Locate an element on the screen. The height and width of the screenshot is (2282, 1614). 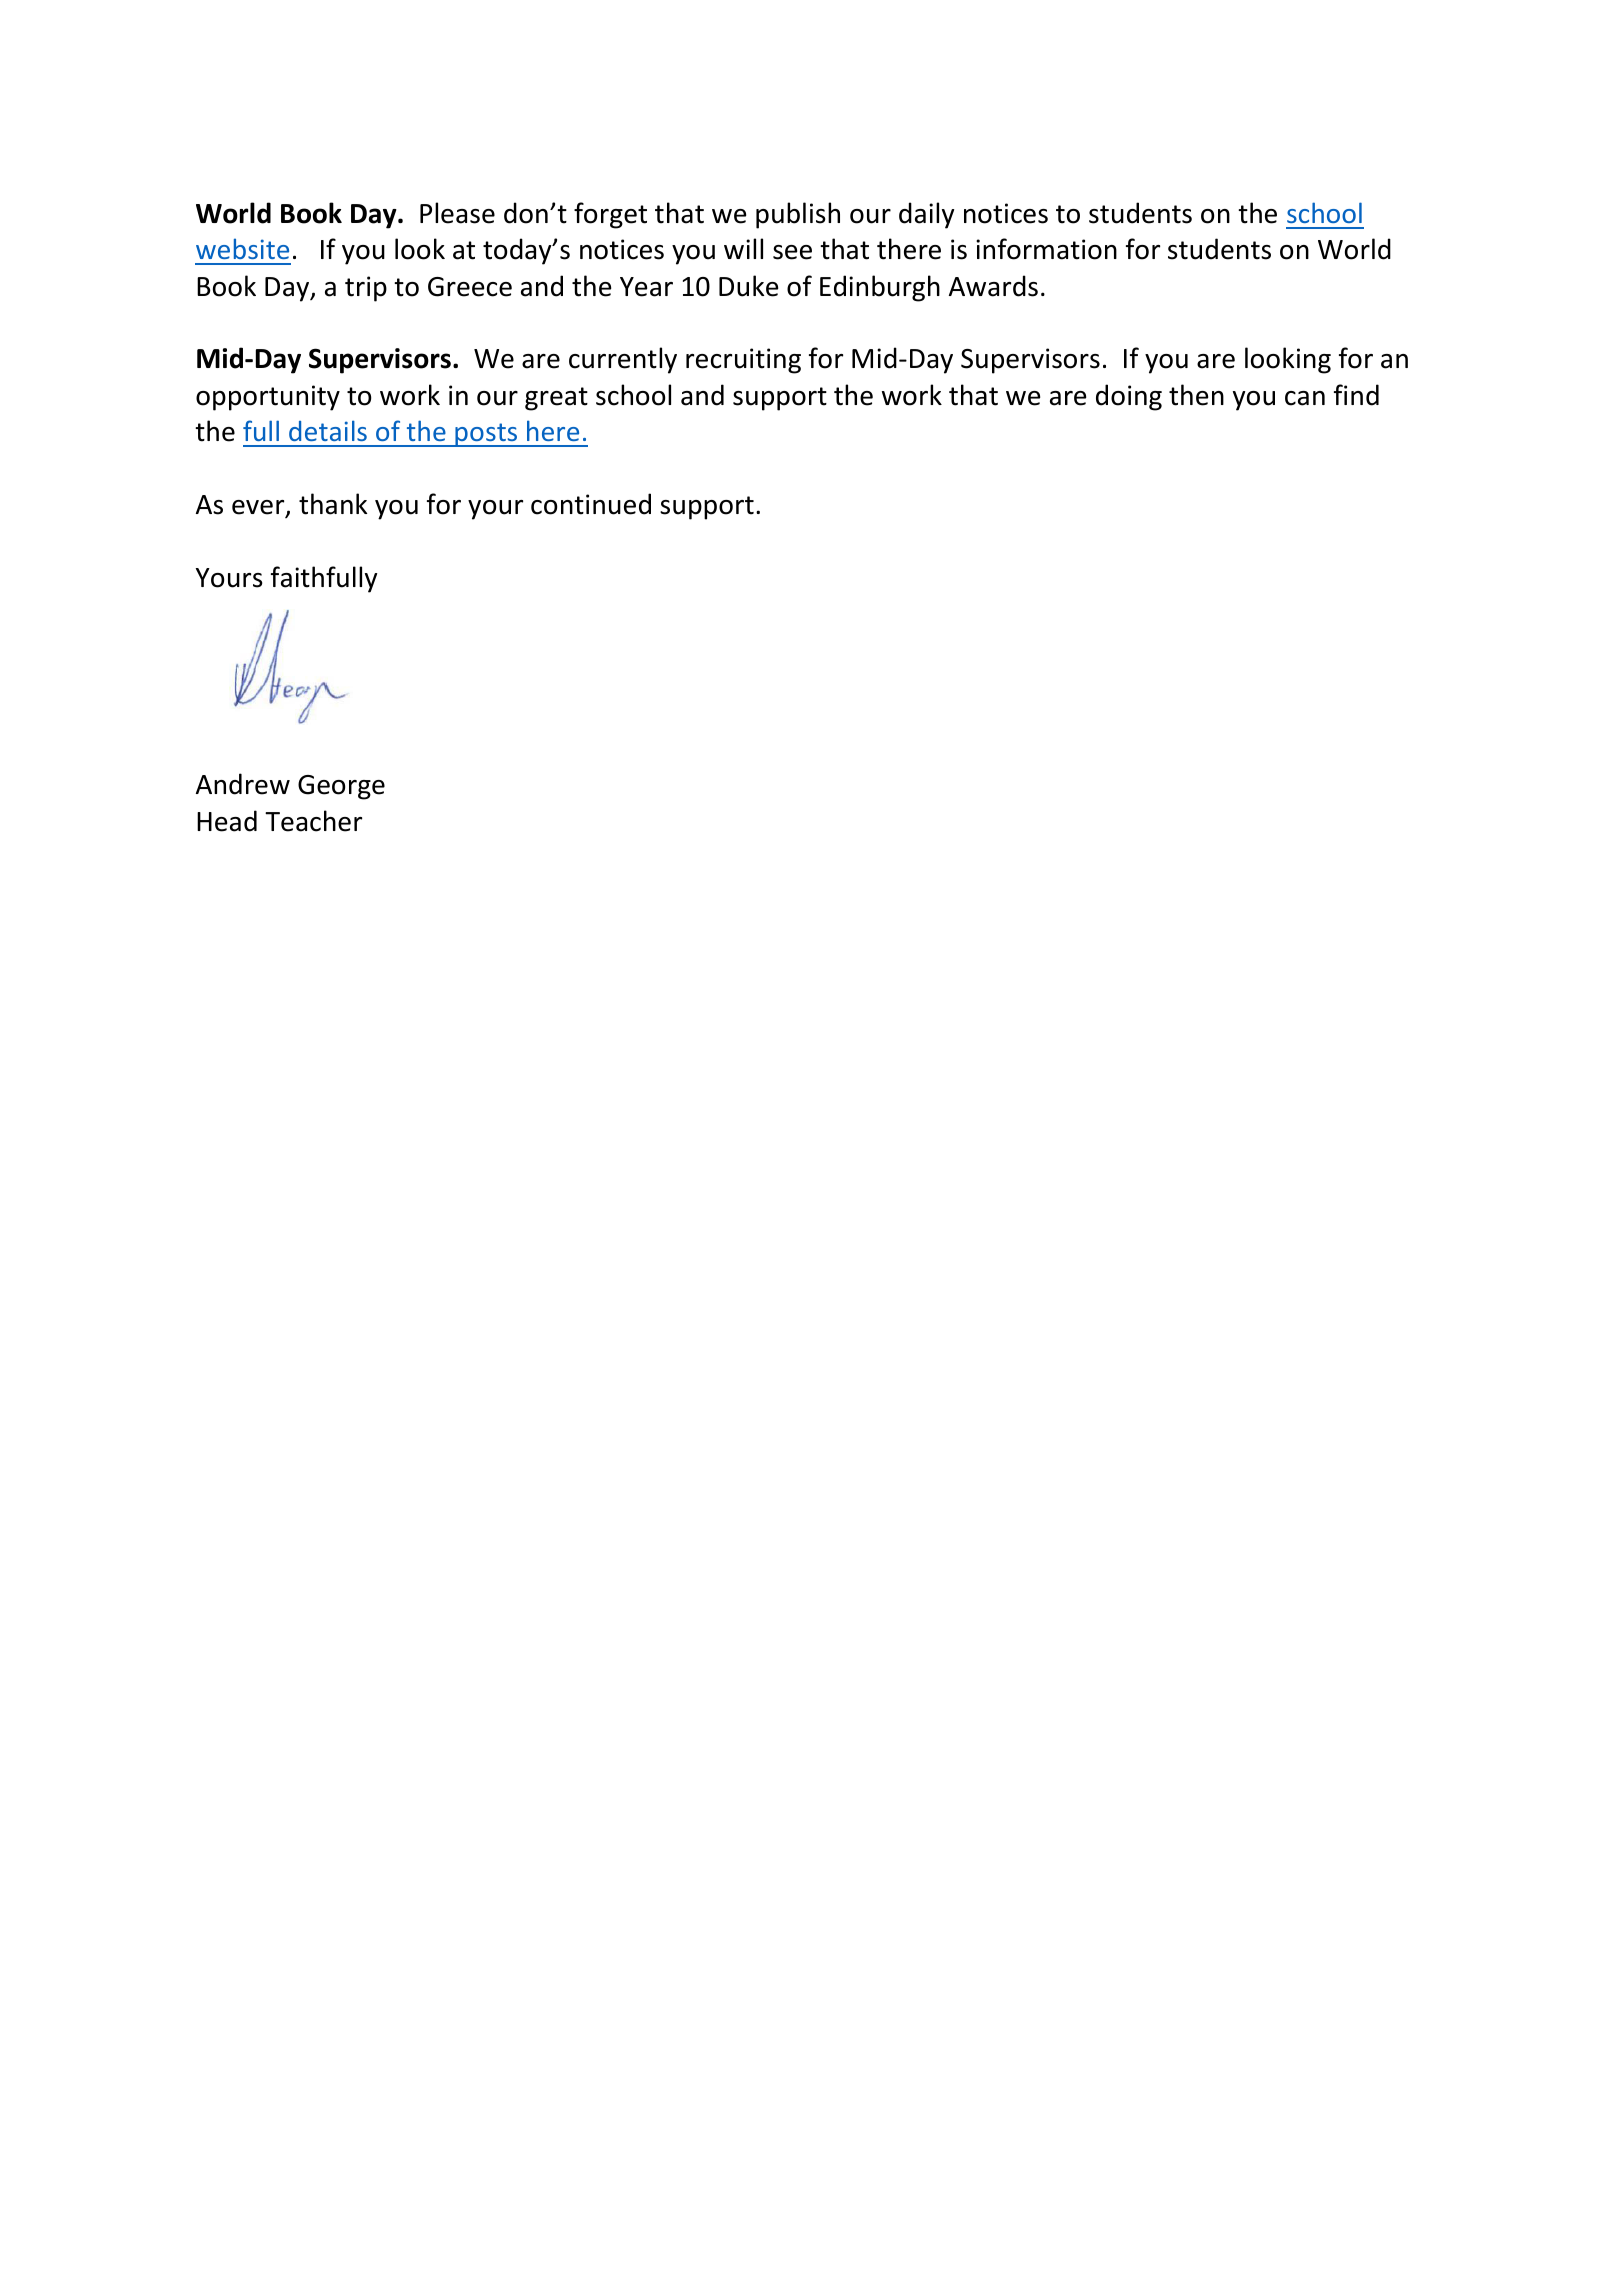
Andrew is located at coordinates (243, 784).
